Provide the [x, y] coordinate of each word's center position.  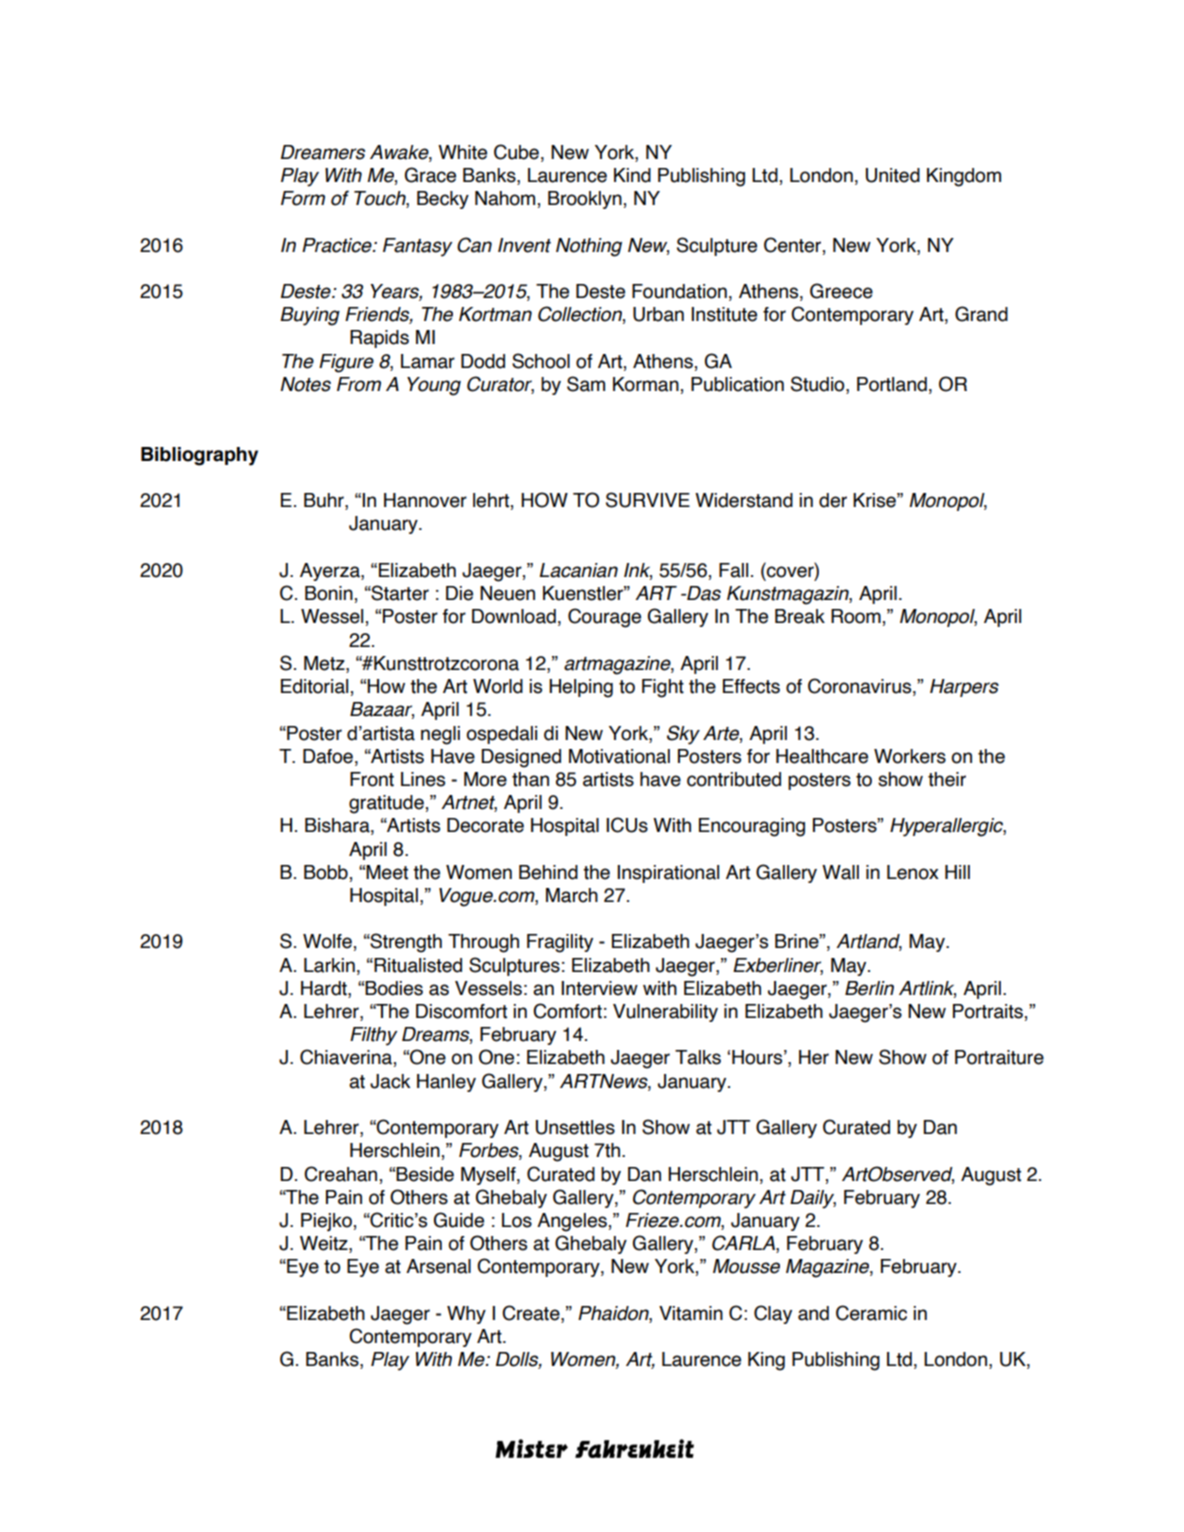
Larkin [329, 965]
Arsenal [438, 1266]
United [893, 175]
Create [532, 1314]
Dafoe [328, 756]
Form [303, 198]
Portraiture [999, 1057]
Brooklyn [585, 200]
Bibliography [199, 456]
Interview [599, 988]
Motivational [619, 756]
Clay [773, 1314]
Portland [892, 384]
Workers [910, 756]
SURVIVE [648, 500]
